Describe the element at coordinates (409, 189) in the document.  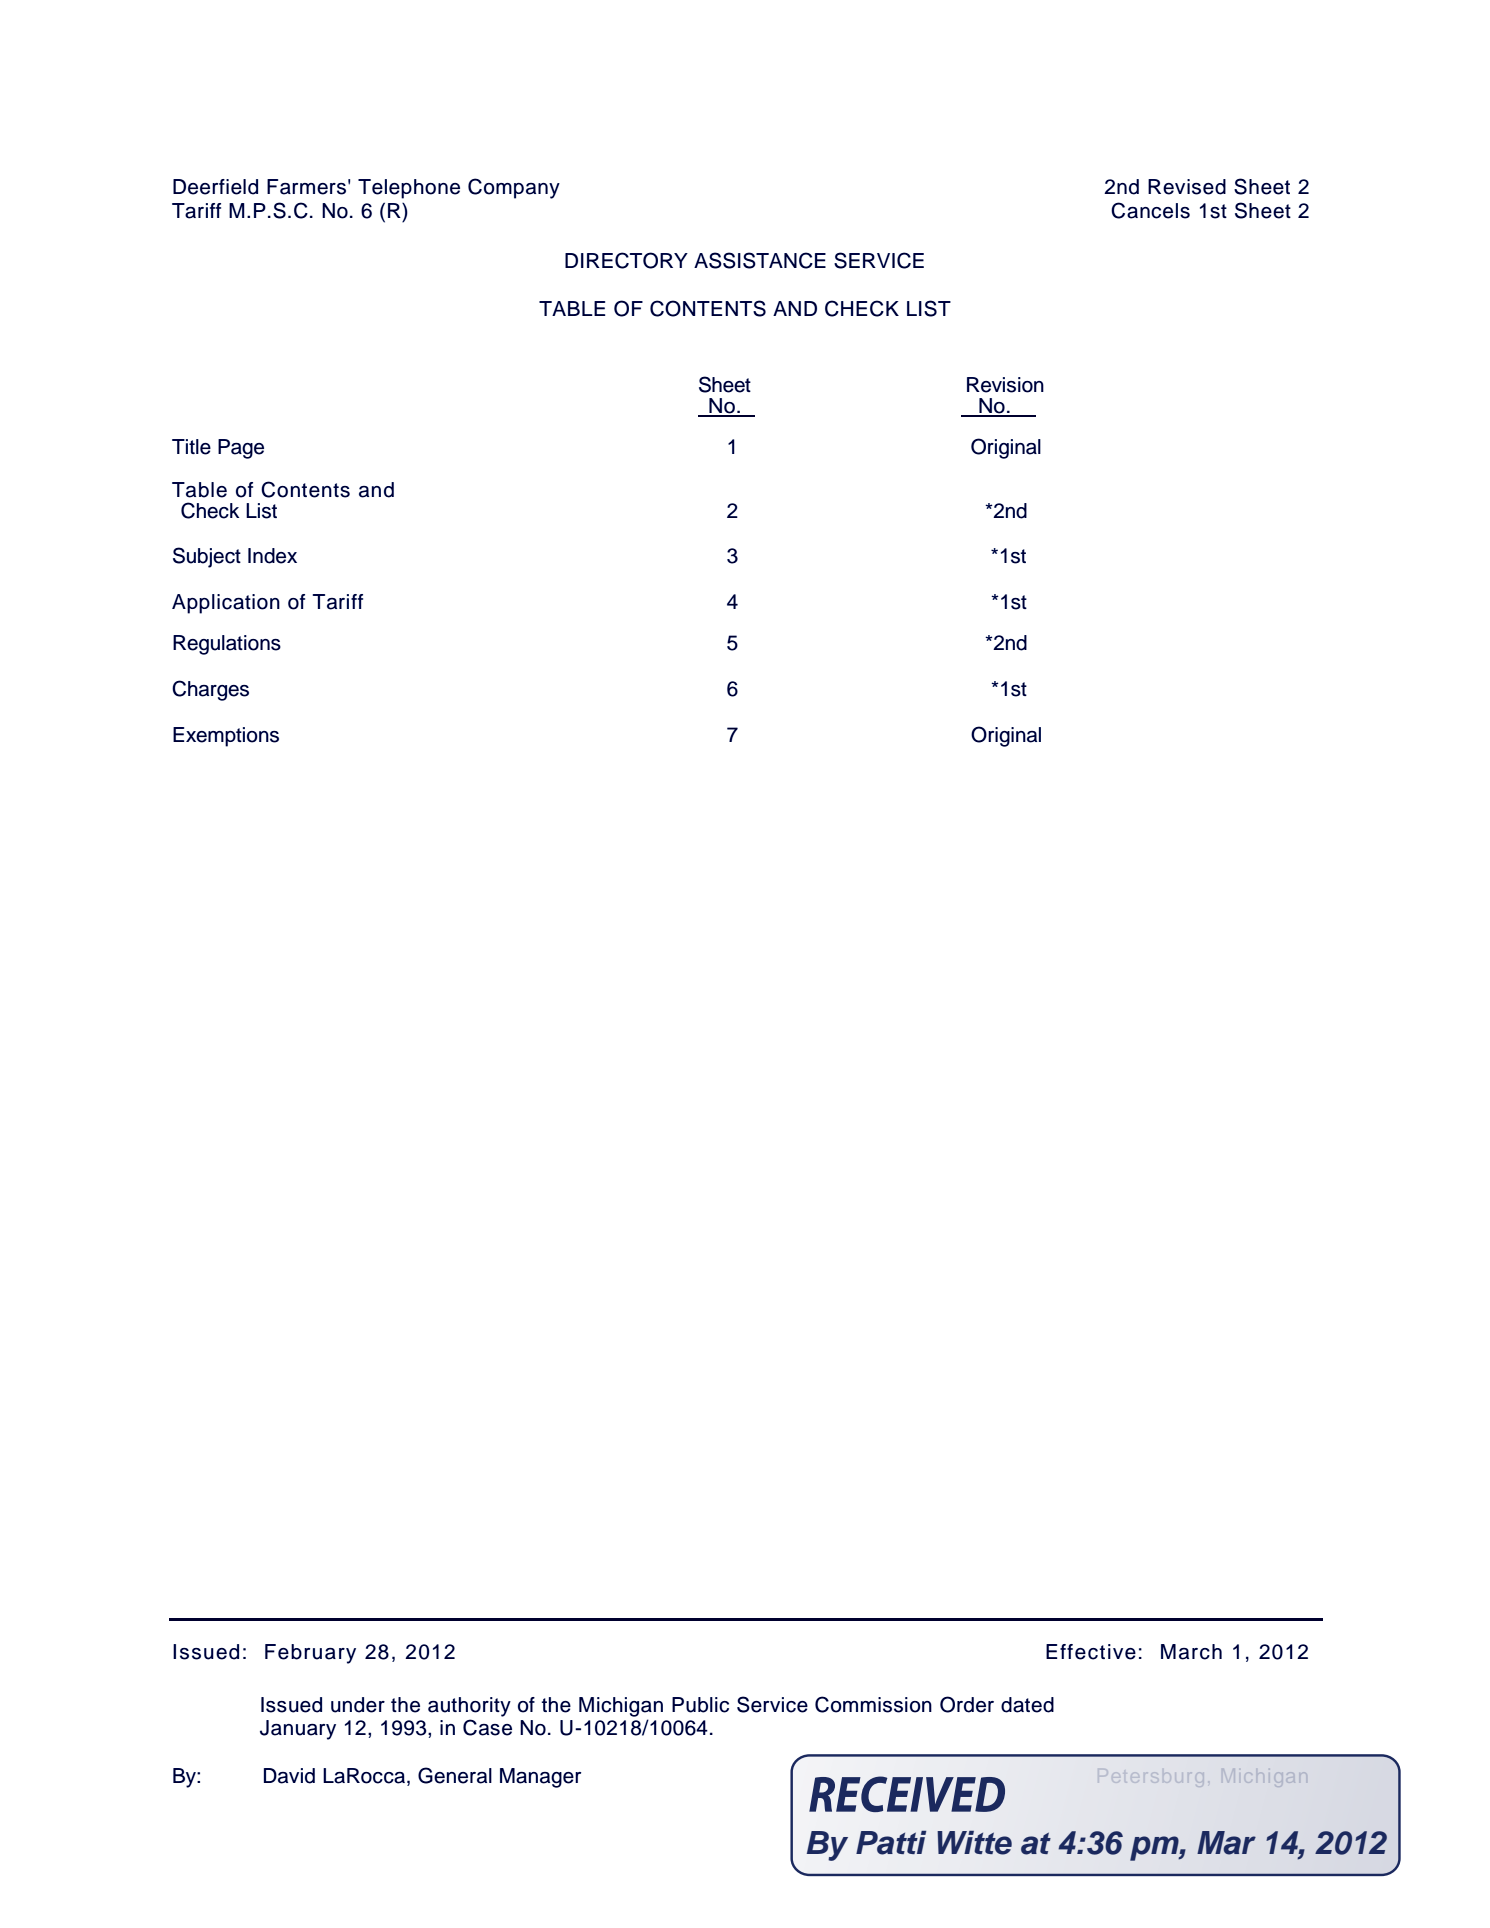
I see `Telephone` at that location.
